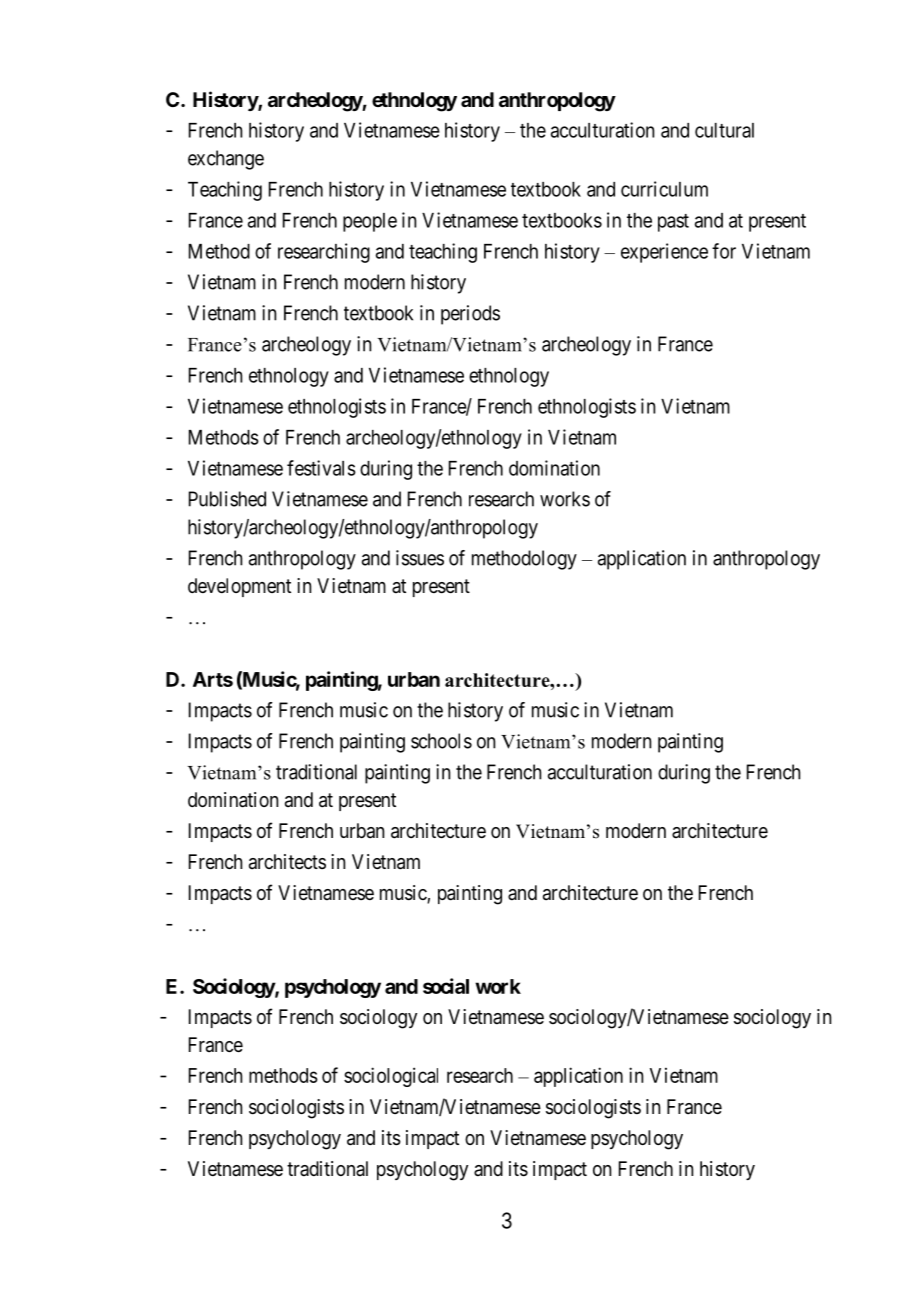  I want to click on experience, so click(664, 253).
